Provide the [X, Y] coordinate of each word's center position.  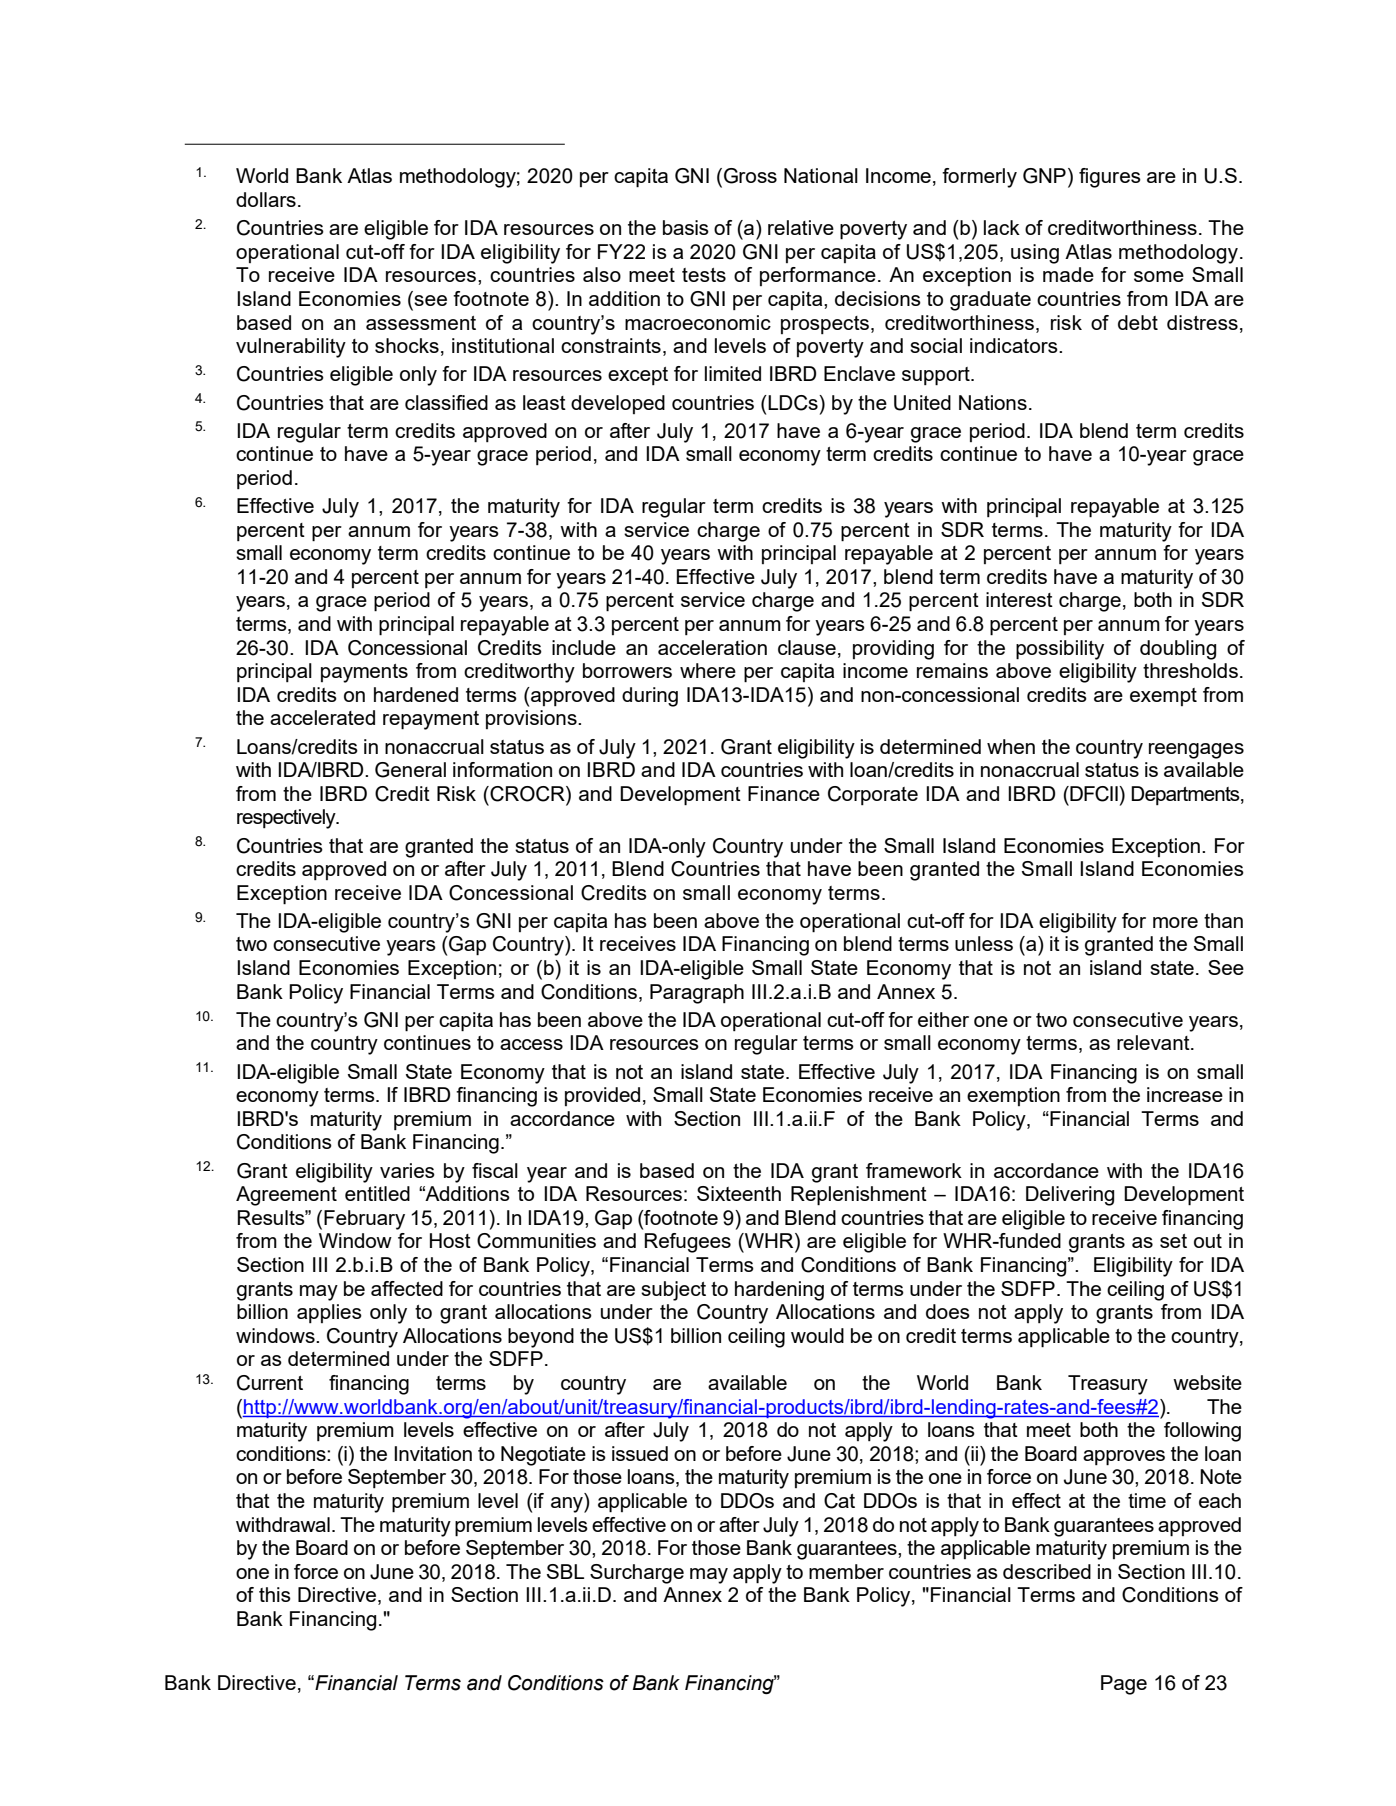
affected [407, 1288]
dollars [266, 199]
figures [1110, 178]
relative [801, 227]
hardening [779, 1291]
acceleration [712, 647]
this [275, 1594]
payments [364, 673]
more [1175, 922]
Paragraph [697, 994]
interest [1019, 599]
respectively [287, 819]
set [1173, 1241]
